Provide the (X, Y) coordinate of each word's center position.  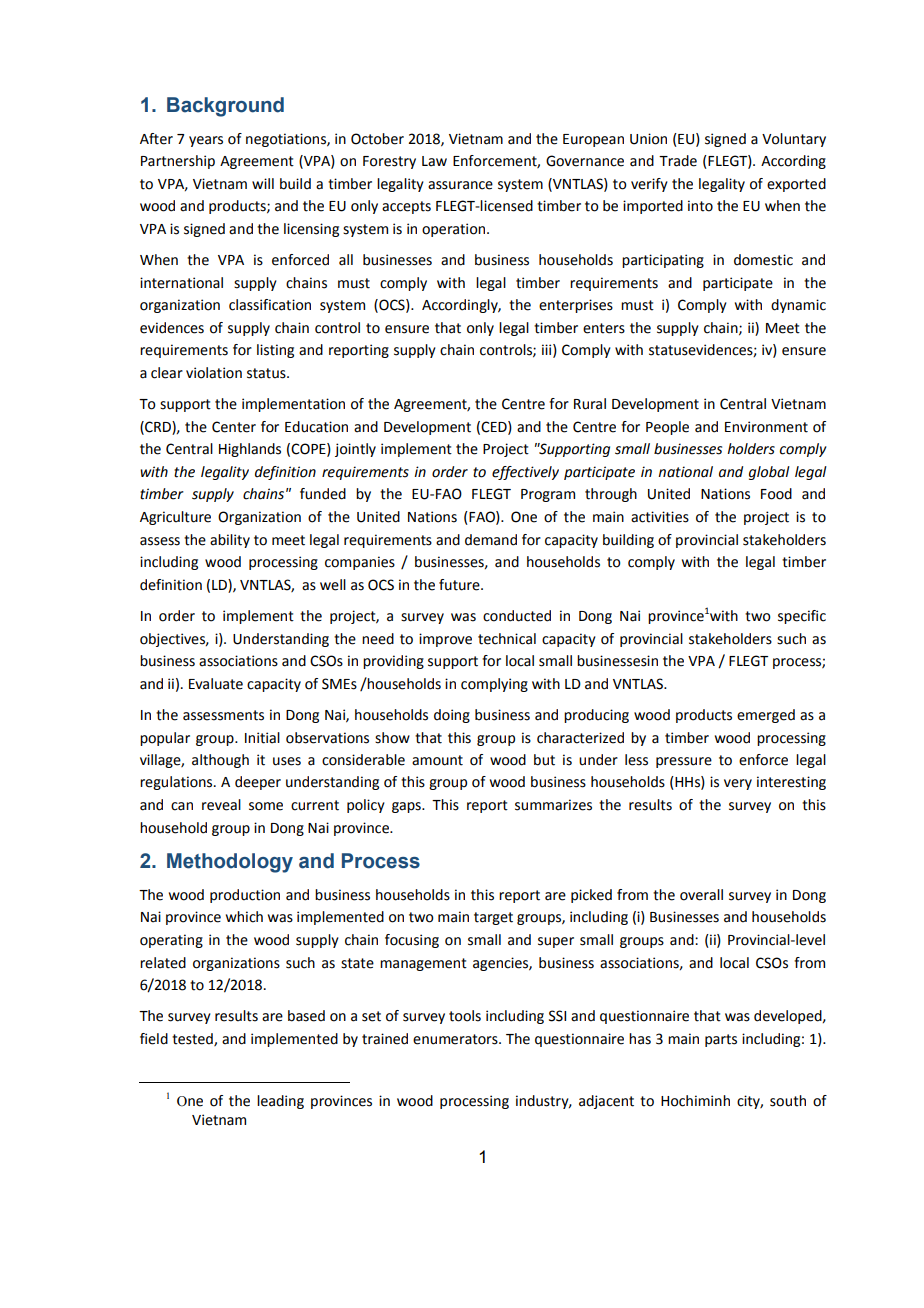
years (206, 141)
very (738, 784)
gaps (407, 807)
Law (434, 161)
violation (214, 373)
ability (230, 541)
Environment (766, 427)
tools (465, 1016)
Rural (590, 404)
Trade (678, 161)
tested (193, 1039)
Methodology (230, 863)
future (460, 585)
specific (802, 617)
